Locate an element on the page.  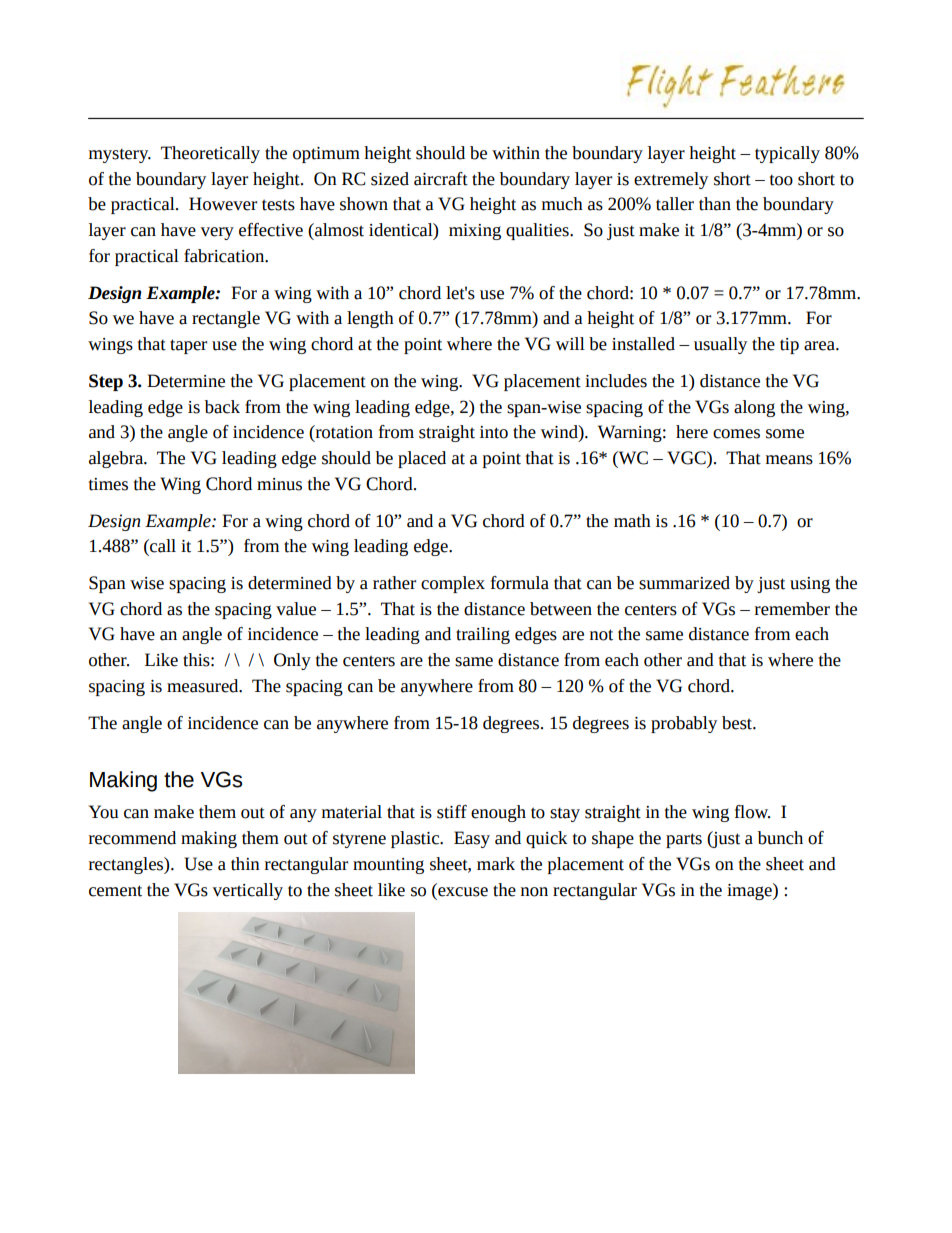
mark is located at coordinates (496, 864).
